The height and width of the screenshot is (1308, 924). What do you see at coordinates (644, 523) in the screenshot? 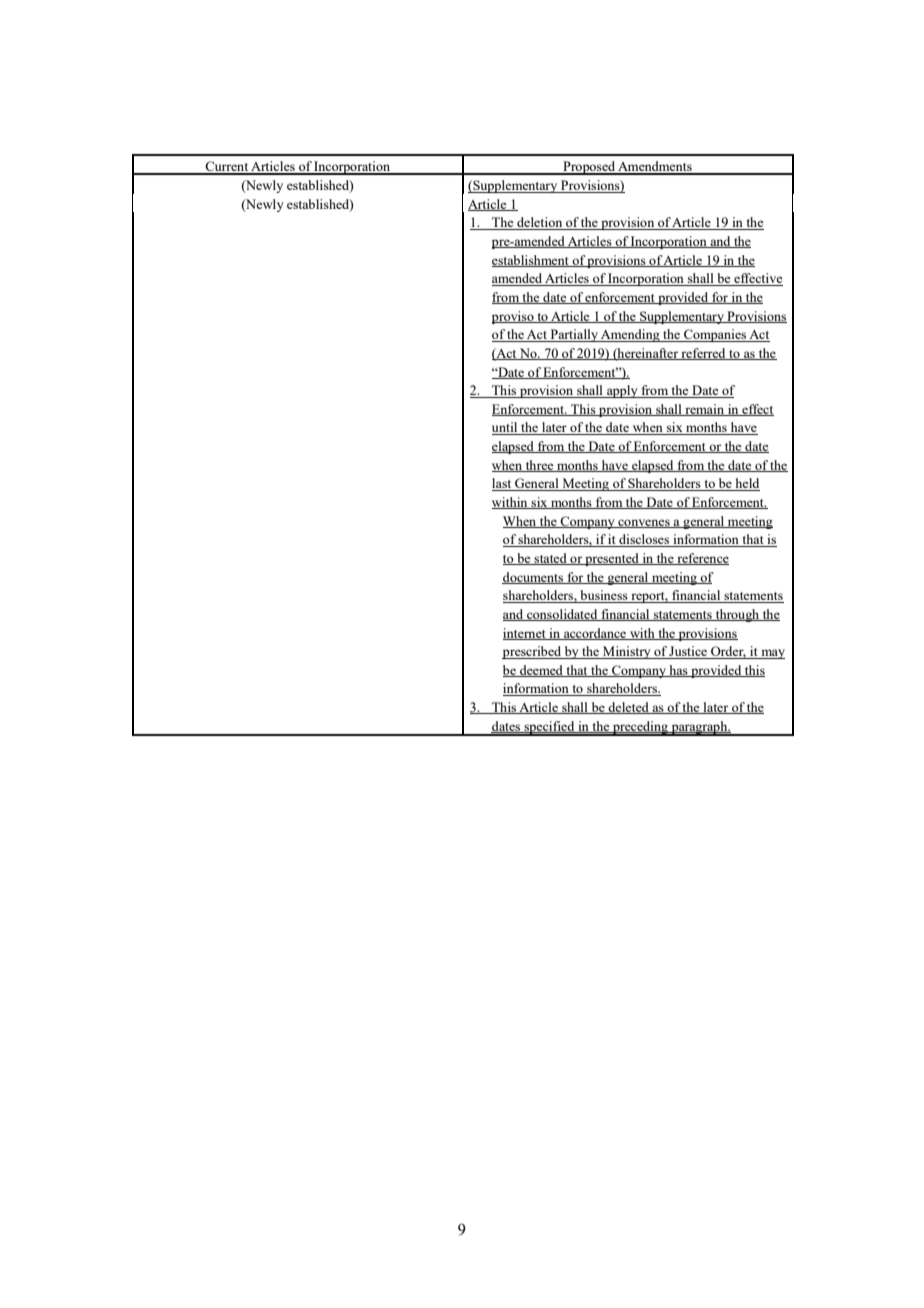
I see `convenes` at bounding box center [644, 523].
